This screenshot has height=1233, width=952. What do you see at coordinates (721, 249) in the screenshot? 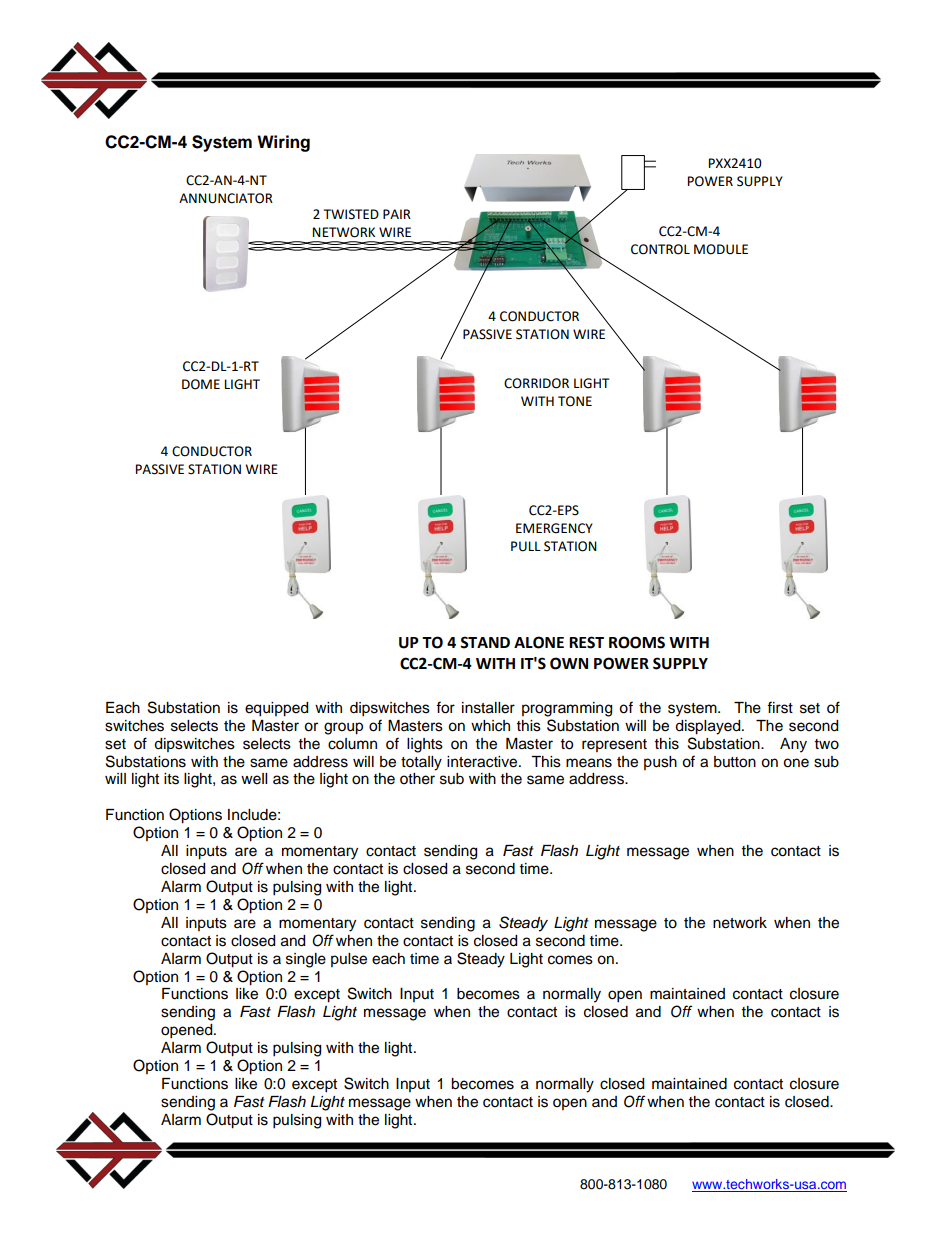
I see `MODULE` at bounding box center [721, 249].
